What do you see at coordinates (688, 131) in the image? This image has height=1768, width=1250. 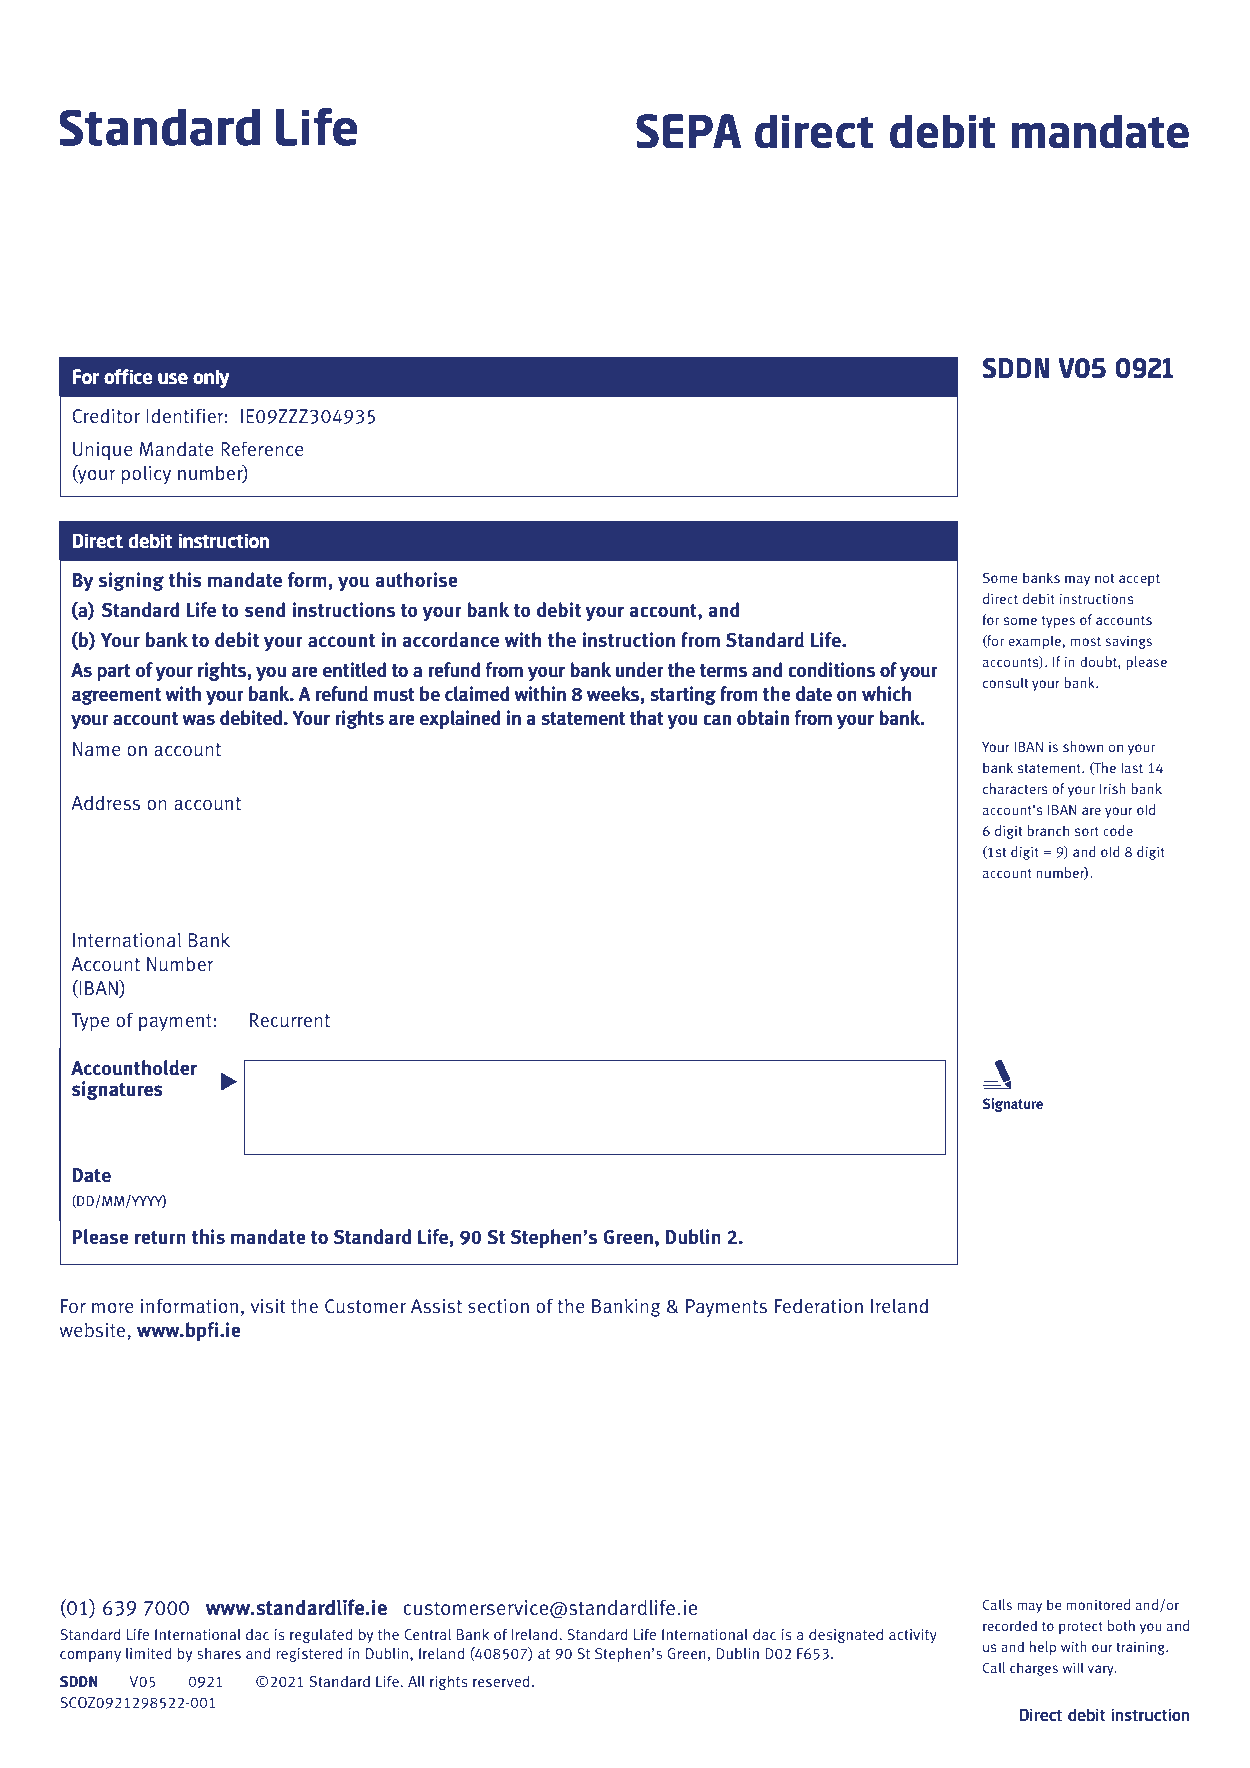 I see `SEPA` at bounding box center [688, 131].
